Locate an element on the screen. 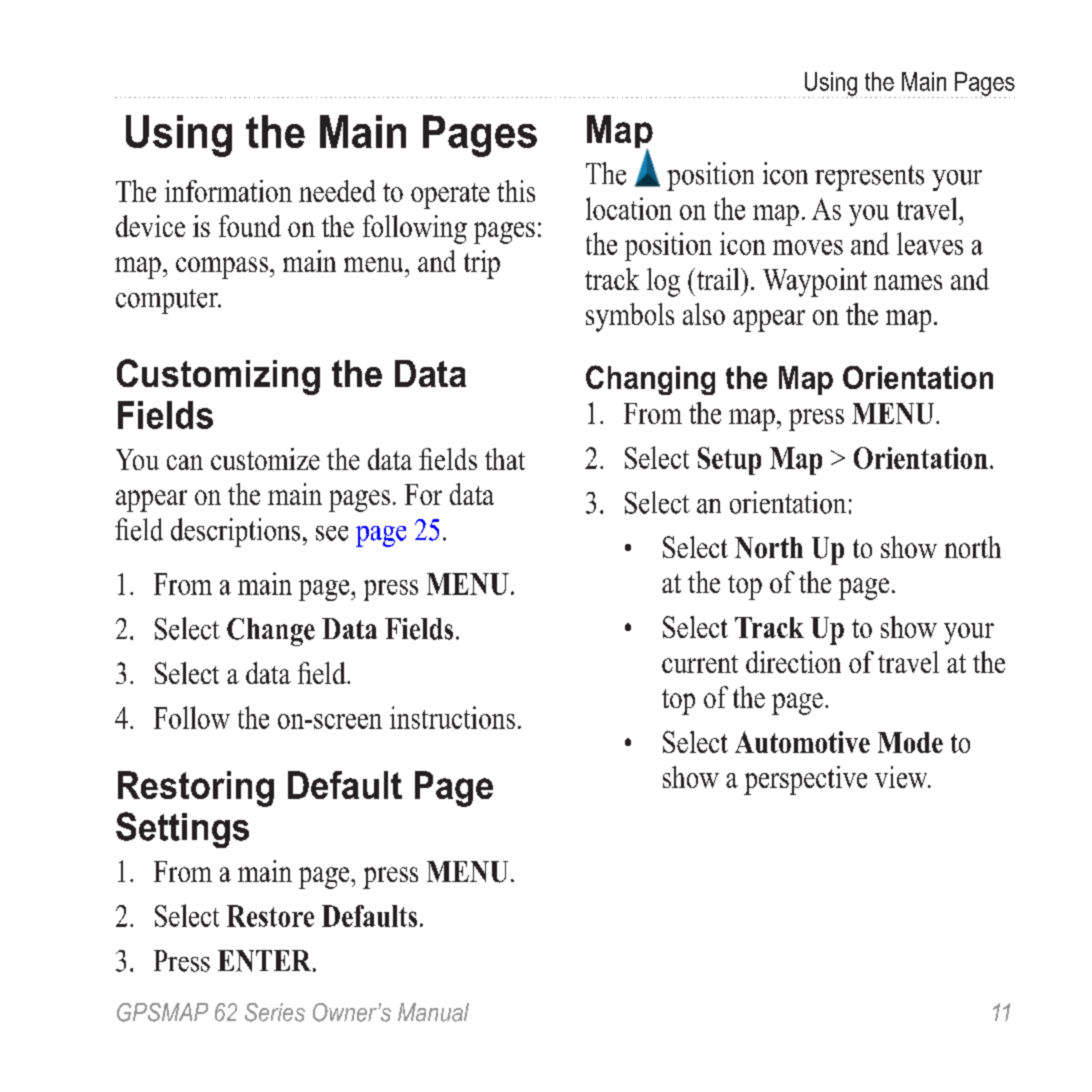  perspective is located at coordinates (805, 780).
